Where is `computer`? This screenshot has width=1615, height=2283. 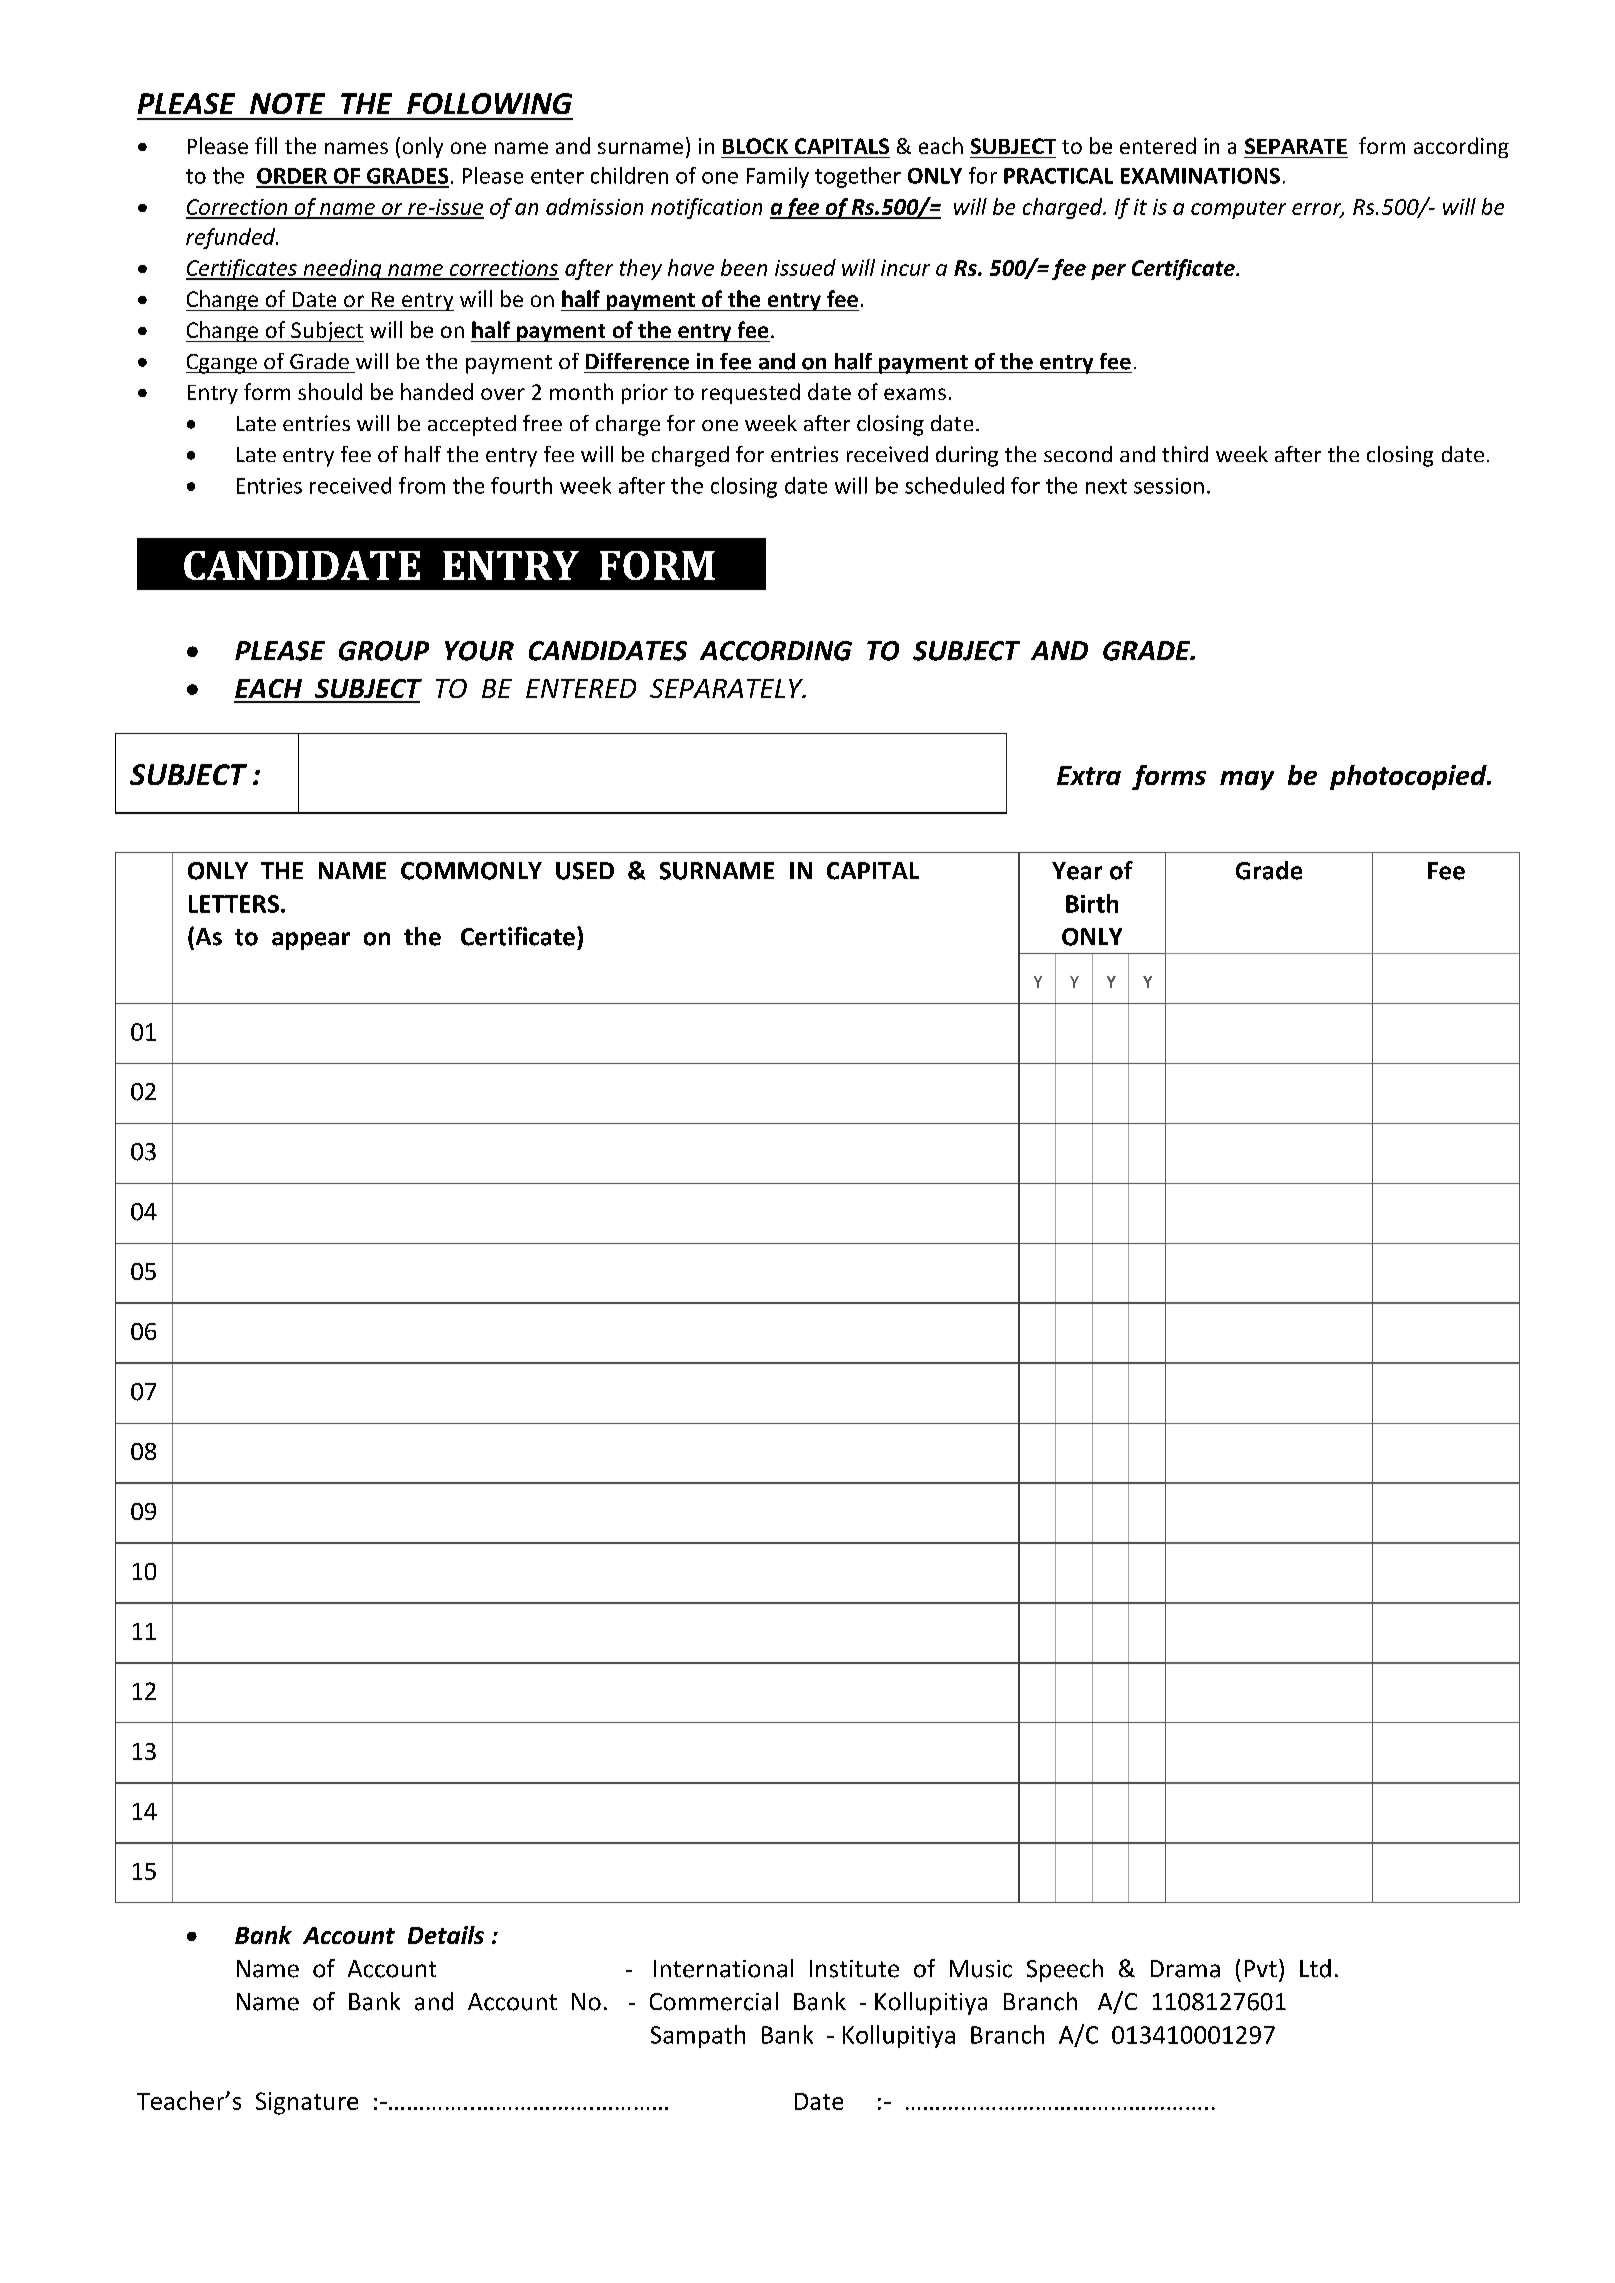 computer is located at coordinates (1238, 210).
